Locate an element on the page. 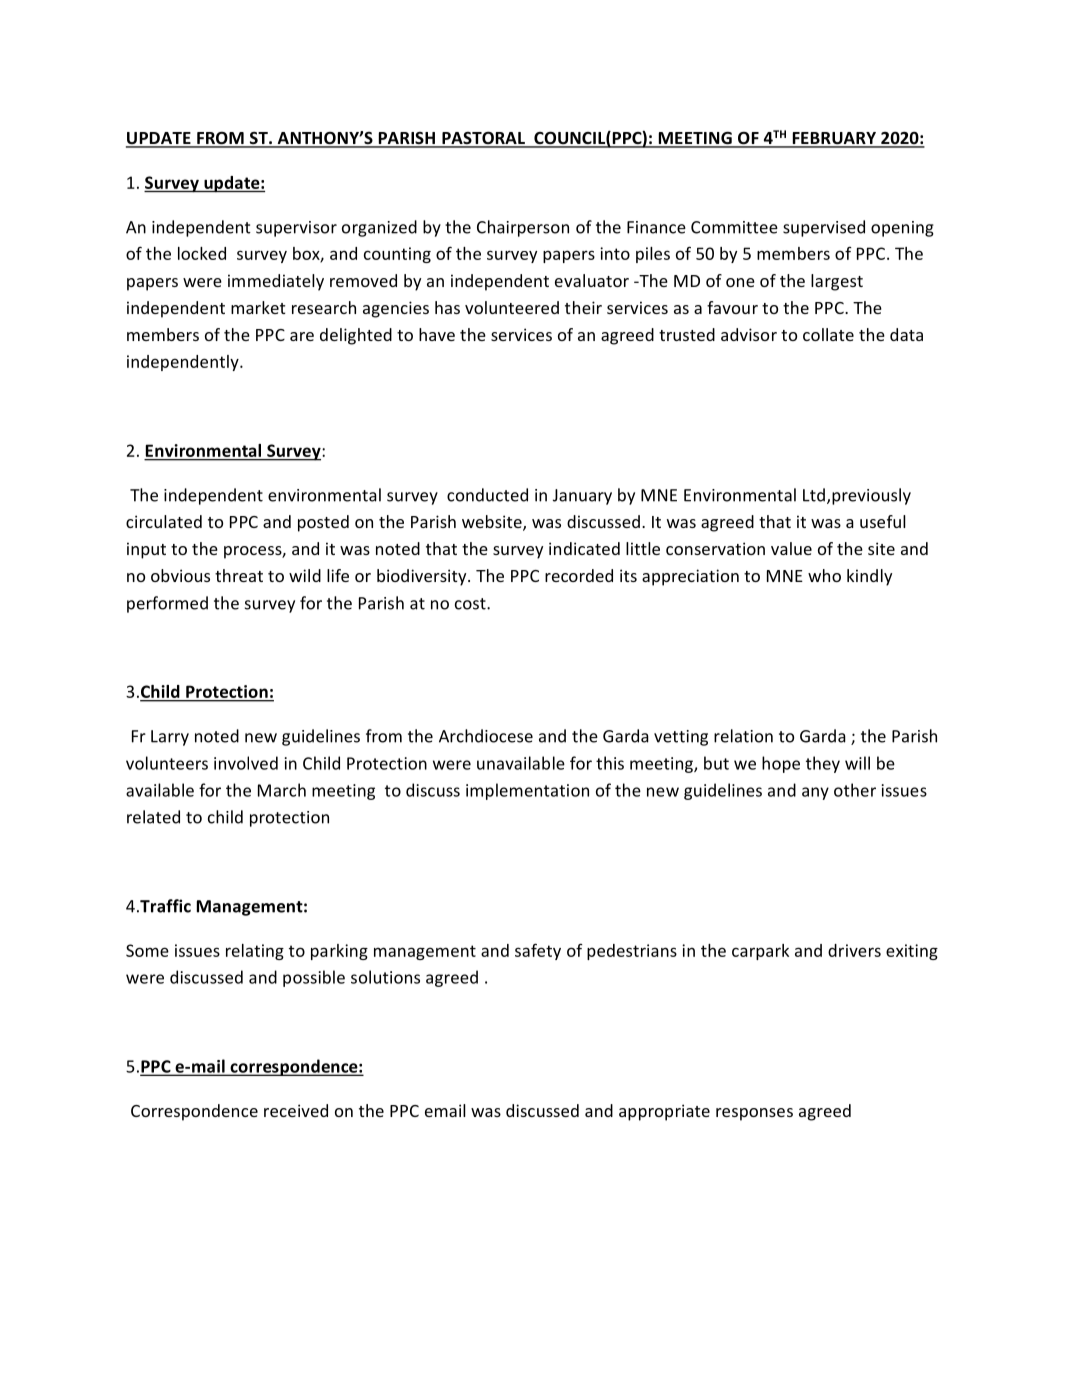 The width and height of the document is (1069, 1383). volunteered is located at coordinates (512, 307).
